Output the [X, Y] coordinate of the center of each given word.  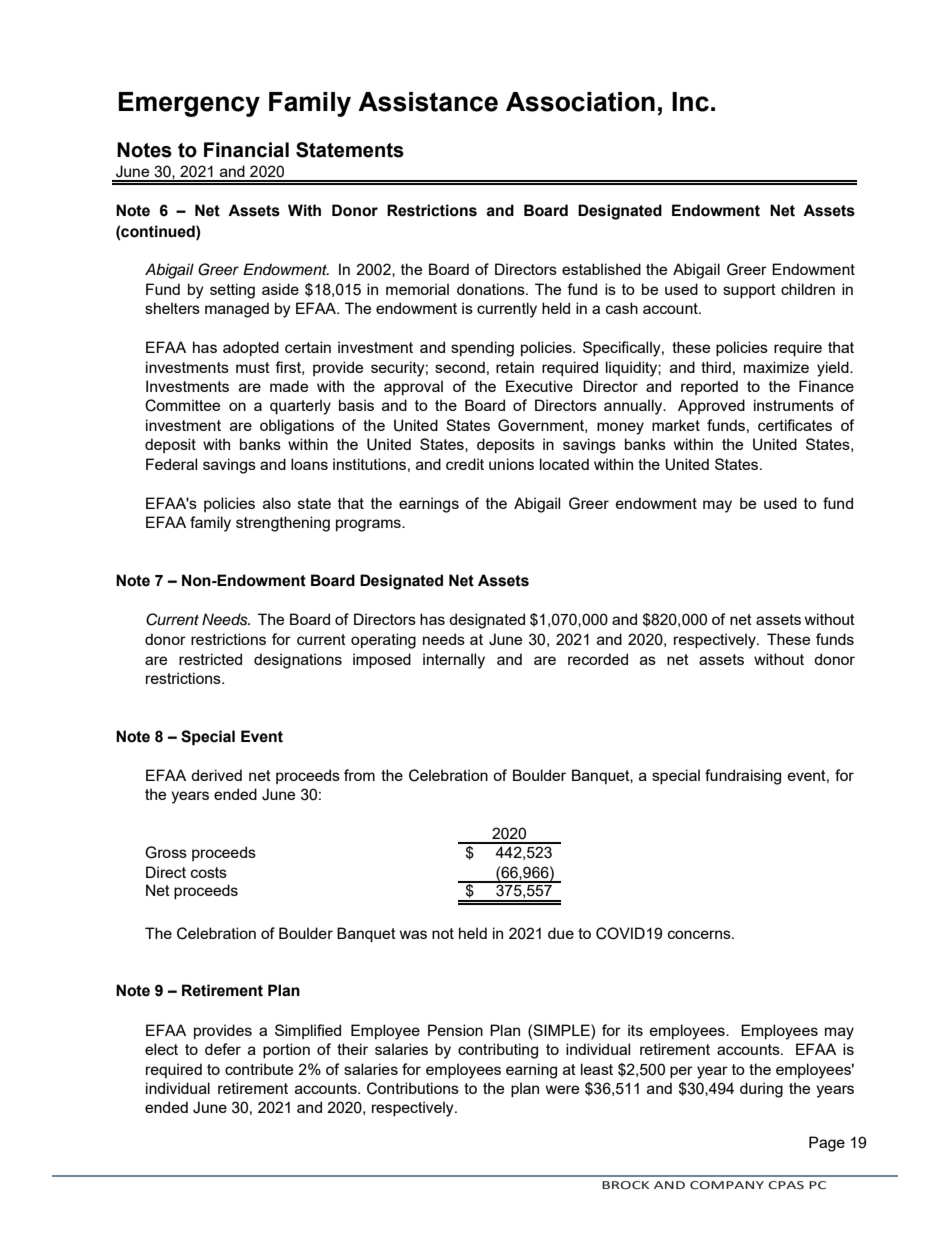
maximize [776, 367]
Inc [690, 102]
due [561, 933]
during [761, 1090]
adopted [251, 348]
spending [482, 349]
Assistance [428, 102]
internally [454, 661]
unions [511, 464]
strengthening [283, 524]
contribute [259, 1069]
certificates [795, 425]
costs [209, 872]
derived [216, 775]
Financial [246, 150]
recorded [598, 659]
